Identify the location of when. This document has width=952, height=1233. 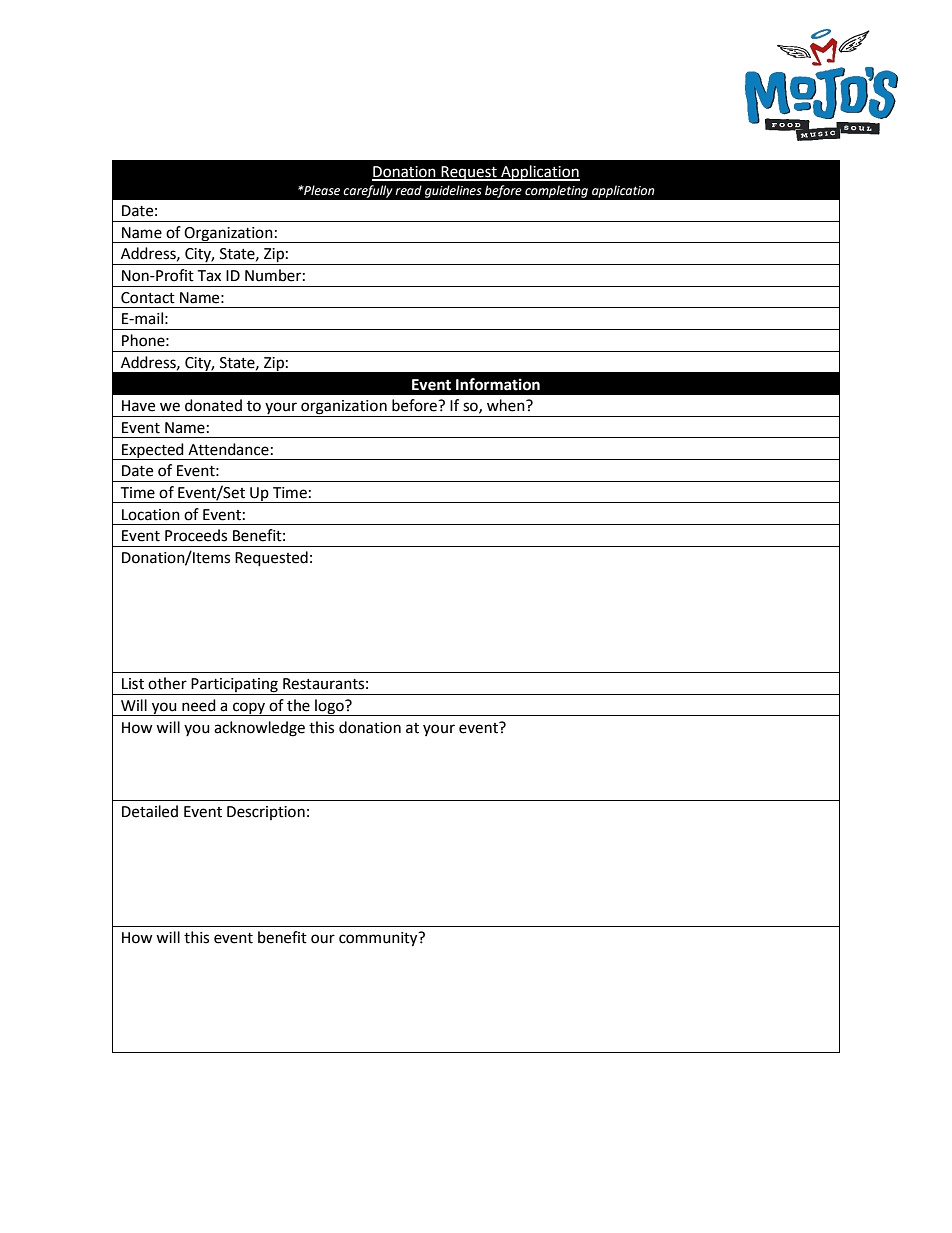
(507, 405).
